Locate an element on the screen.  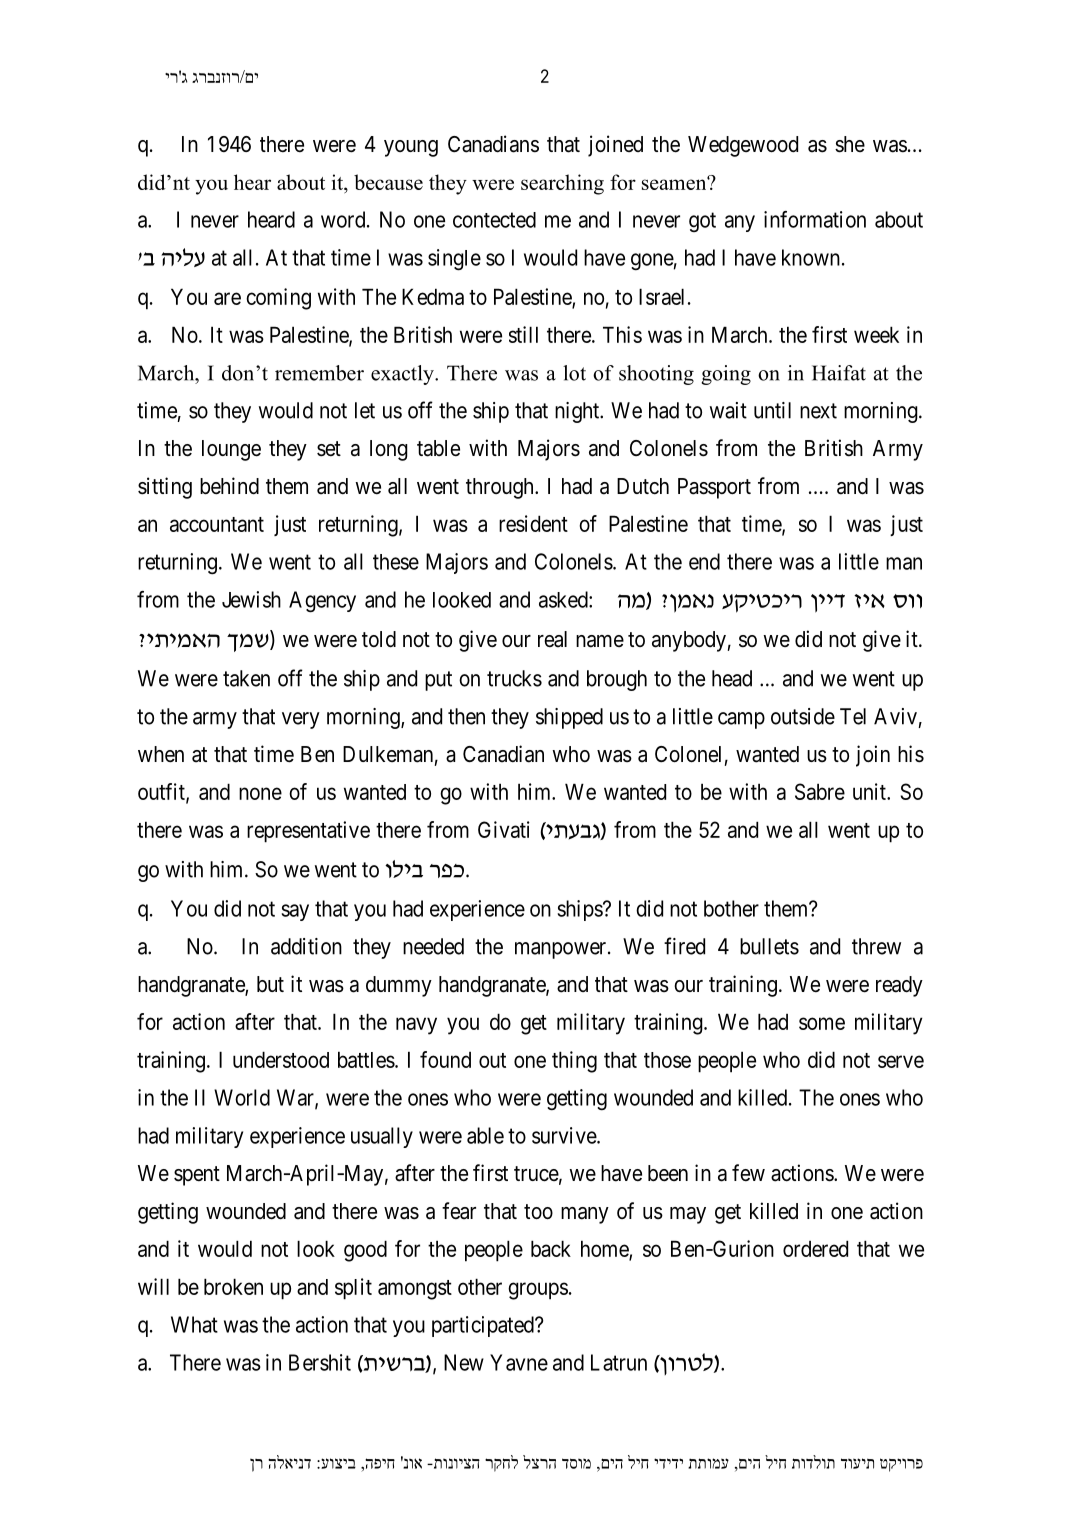
What is located at coordinates (194, 1324).
